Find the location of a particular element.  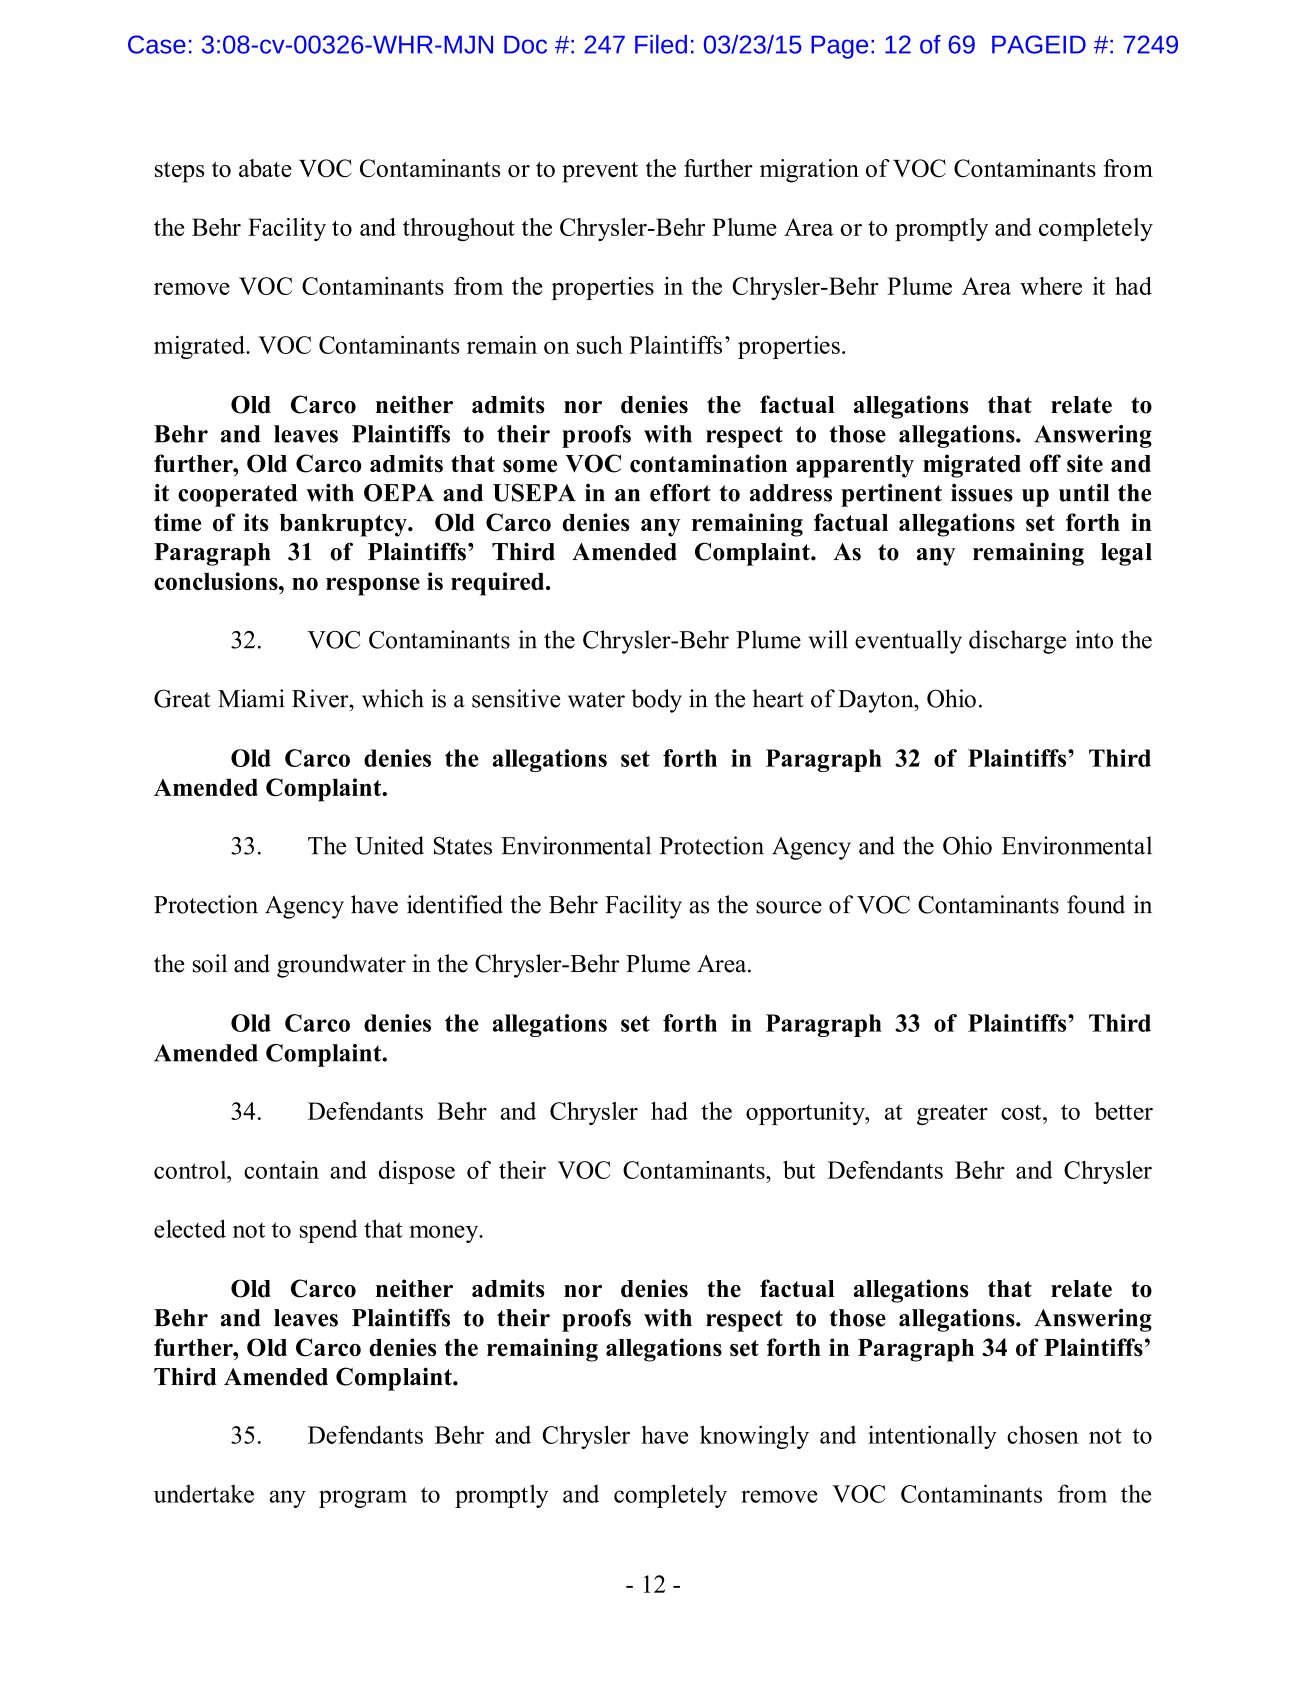

Miami is located at coordinates (251, 698).
